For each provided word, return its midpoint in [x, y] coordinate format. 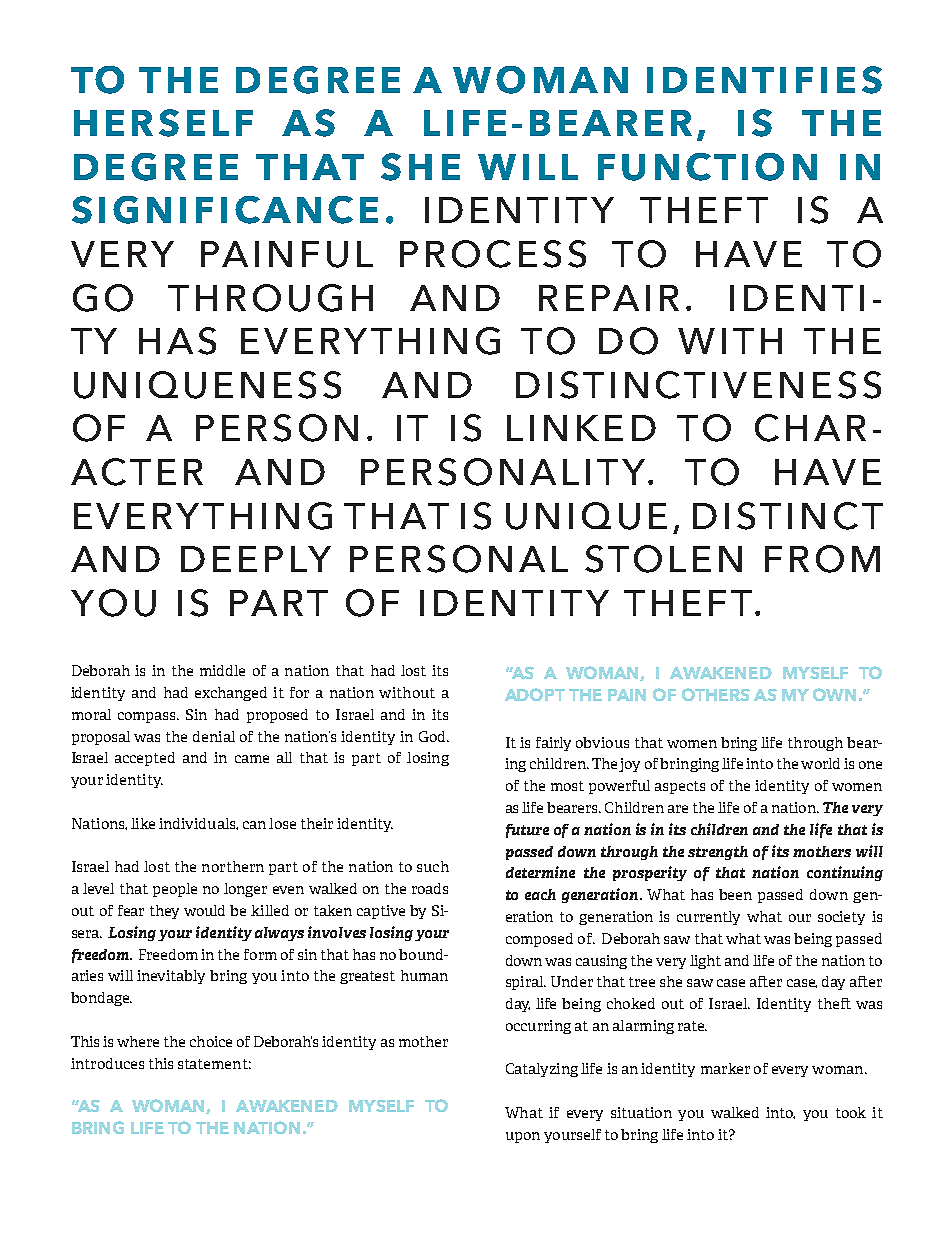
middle [222, 670]
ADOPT [535, 694]
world [820, 763]
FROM [822, 559]
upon [523, 1137]
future [527, 831]
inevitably [171, 977]
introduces [107, 1063]
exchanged [231, 694]
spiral [525, 983]
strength [718, 853]
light [705, 962]
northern [233, 866]
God [433, 736]
